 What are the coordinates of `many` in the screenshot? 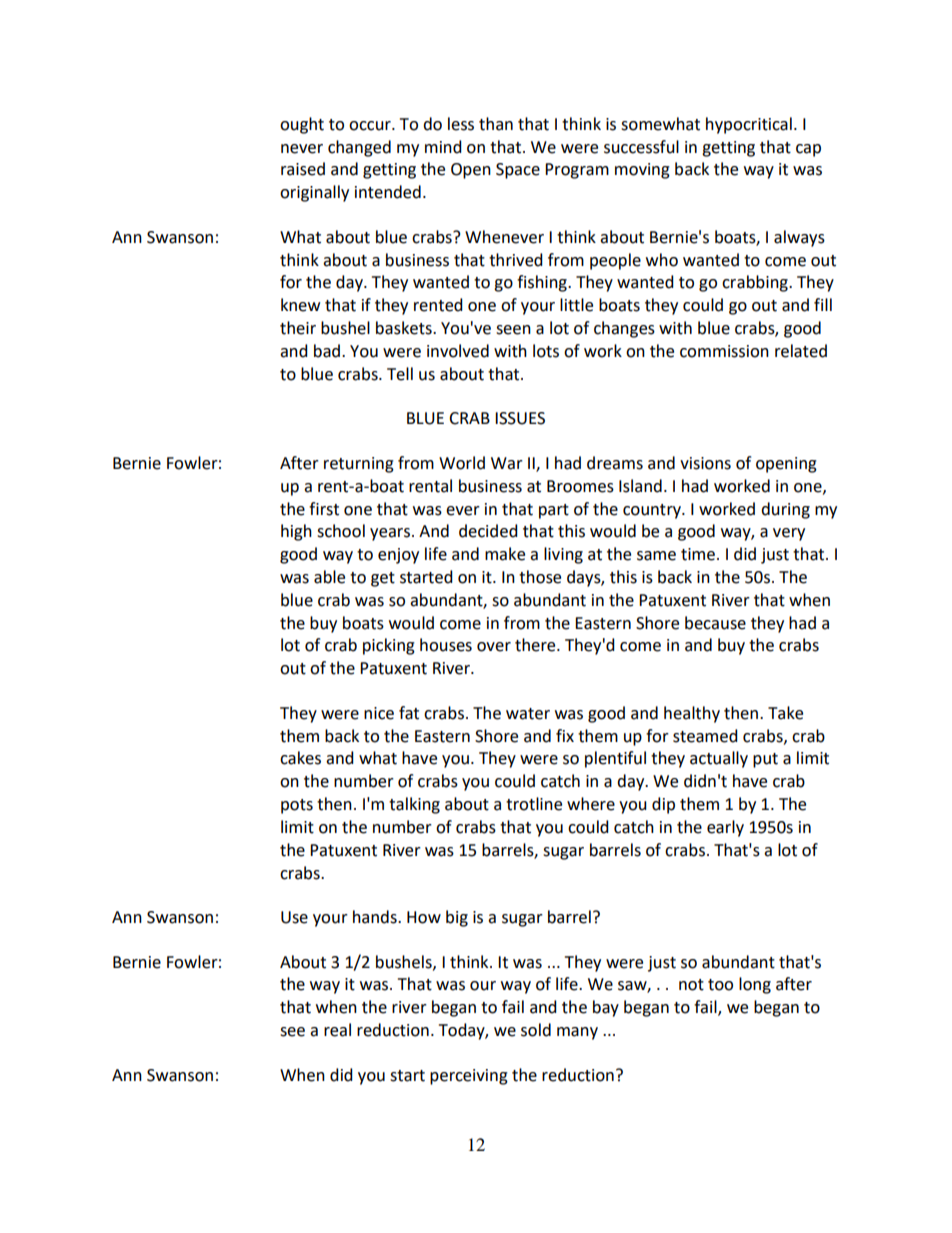 It's located at (577, 1033).
